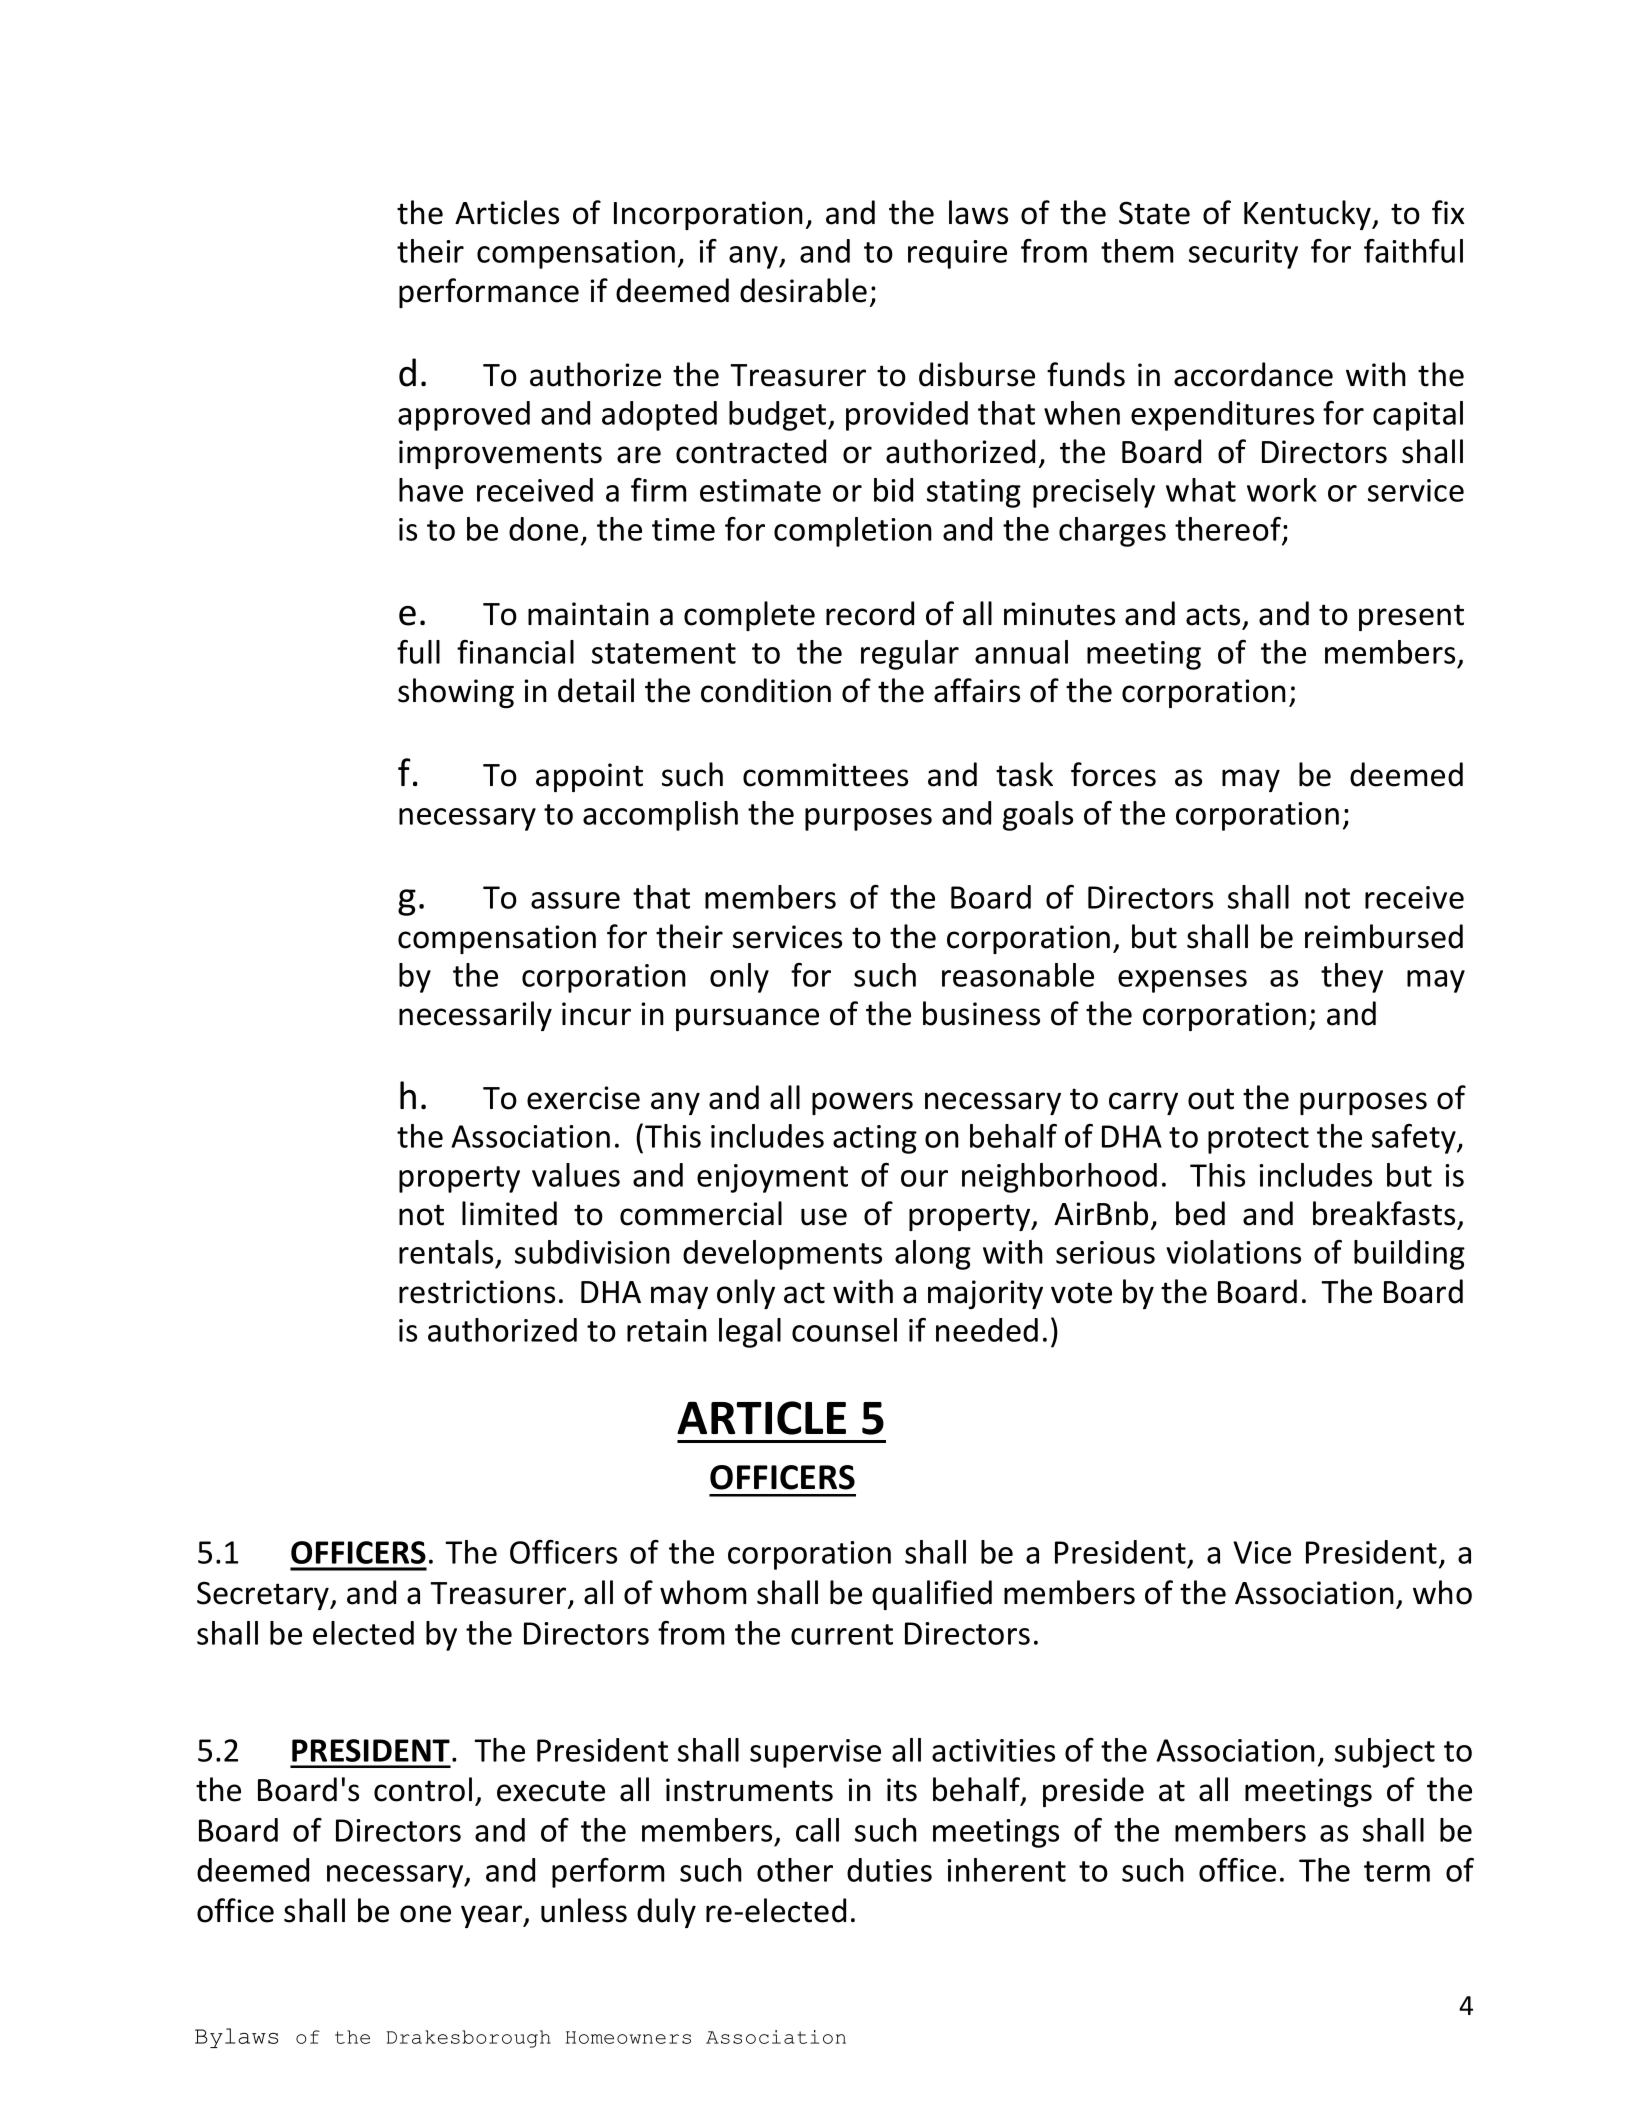 The image size is (1637, 2119). What do you see at coordinates (1243, 254) in the document?
I see `security` at bounding box center [1243, 254].
